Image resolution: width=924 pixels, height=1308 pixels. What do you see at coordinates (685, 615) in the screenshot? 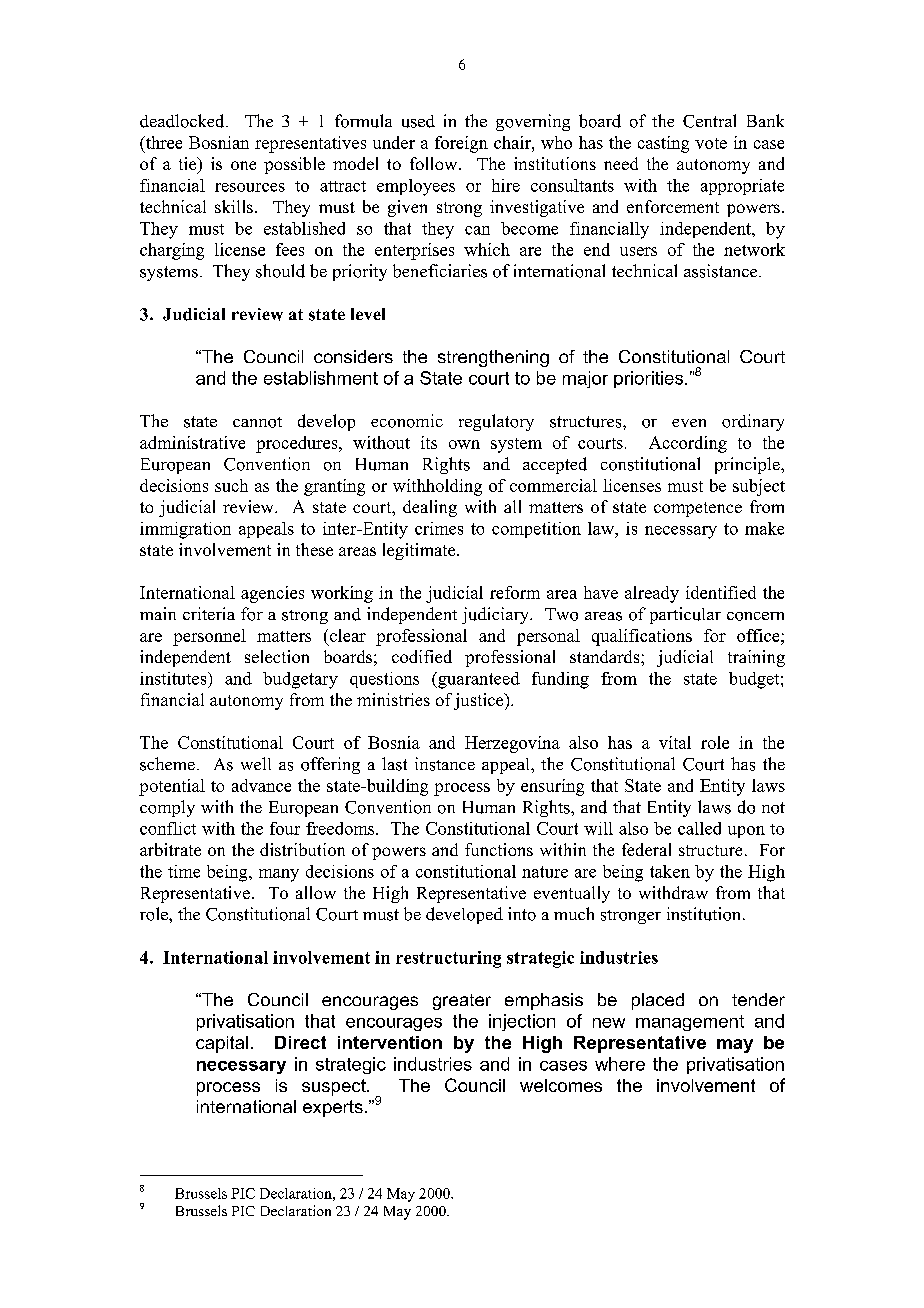
I see `particular` at bounding box center [685, 615].
